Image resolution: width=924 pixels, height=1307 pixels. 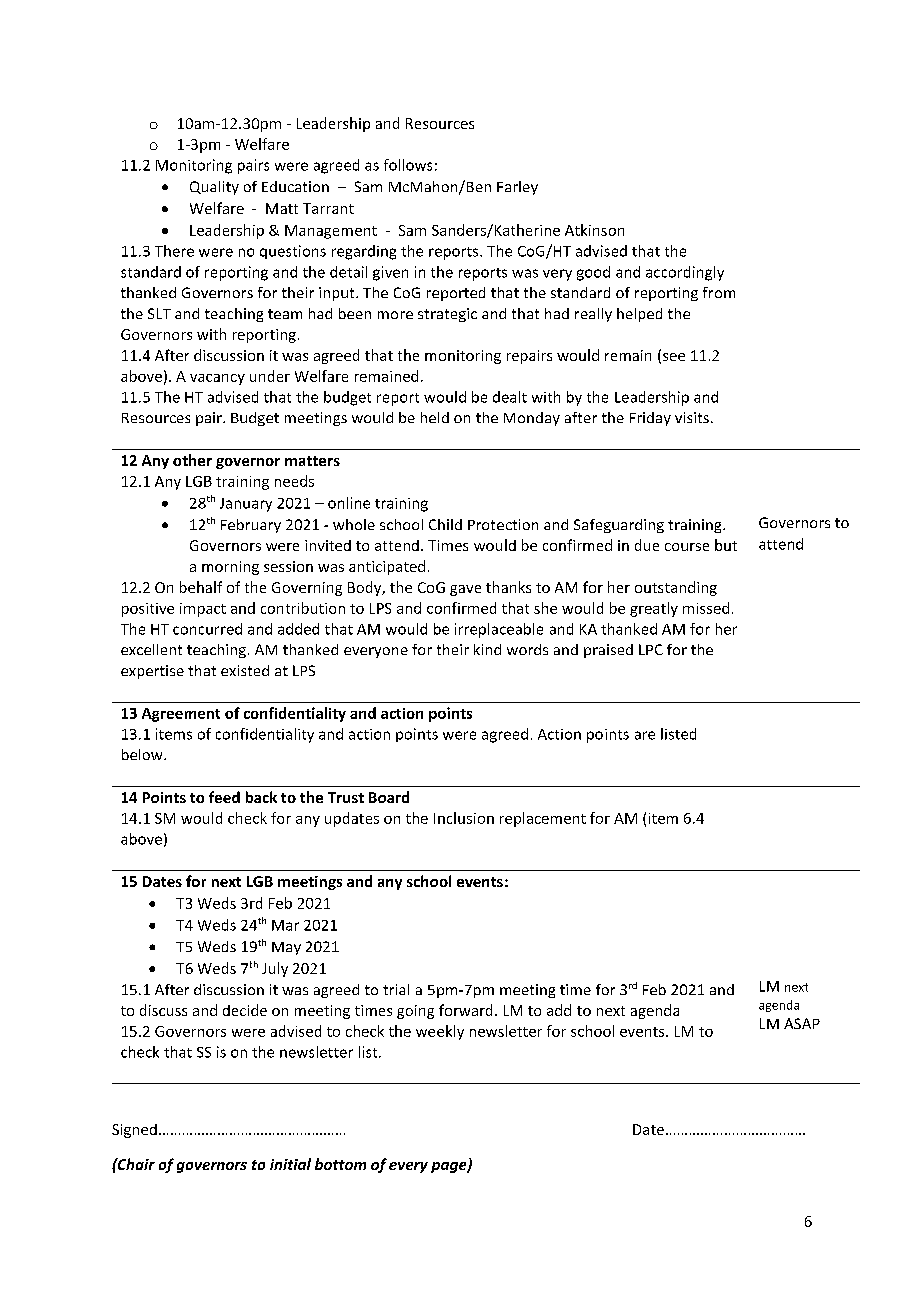 I want to click on forward, so click(x=465, y=1010).
